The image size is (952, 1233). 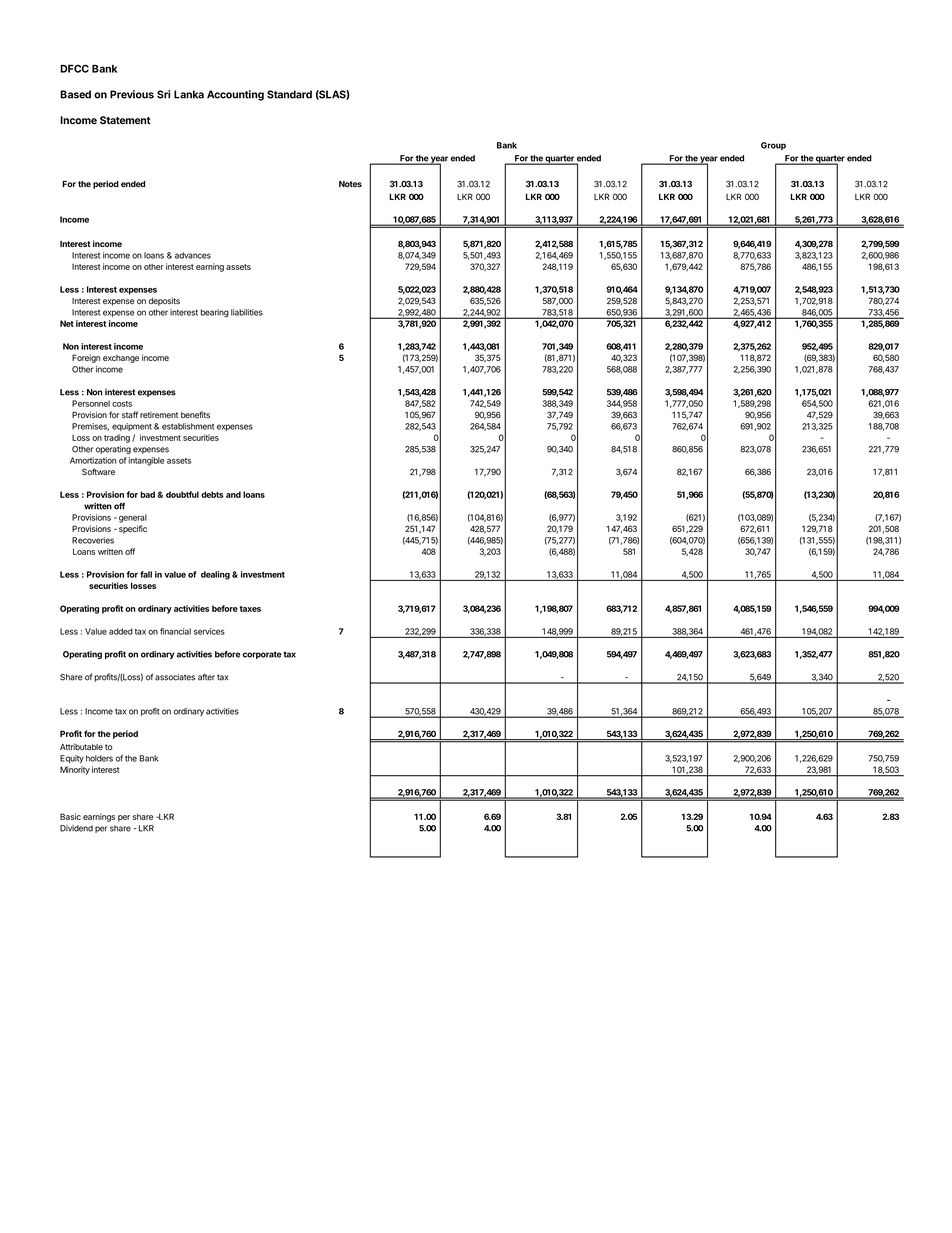 What do you see at coordinates (146, 574) in the screenshot?
I see `fall` at bounding box center [146, 574].
